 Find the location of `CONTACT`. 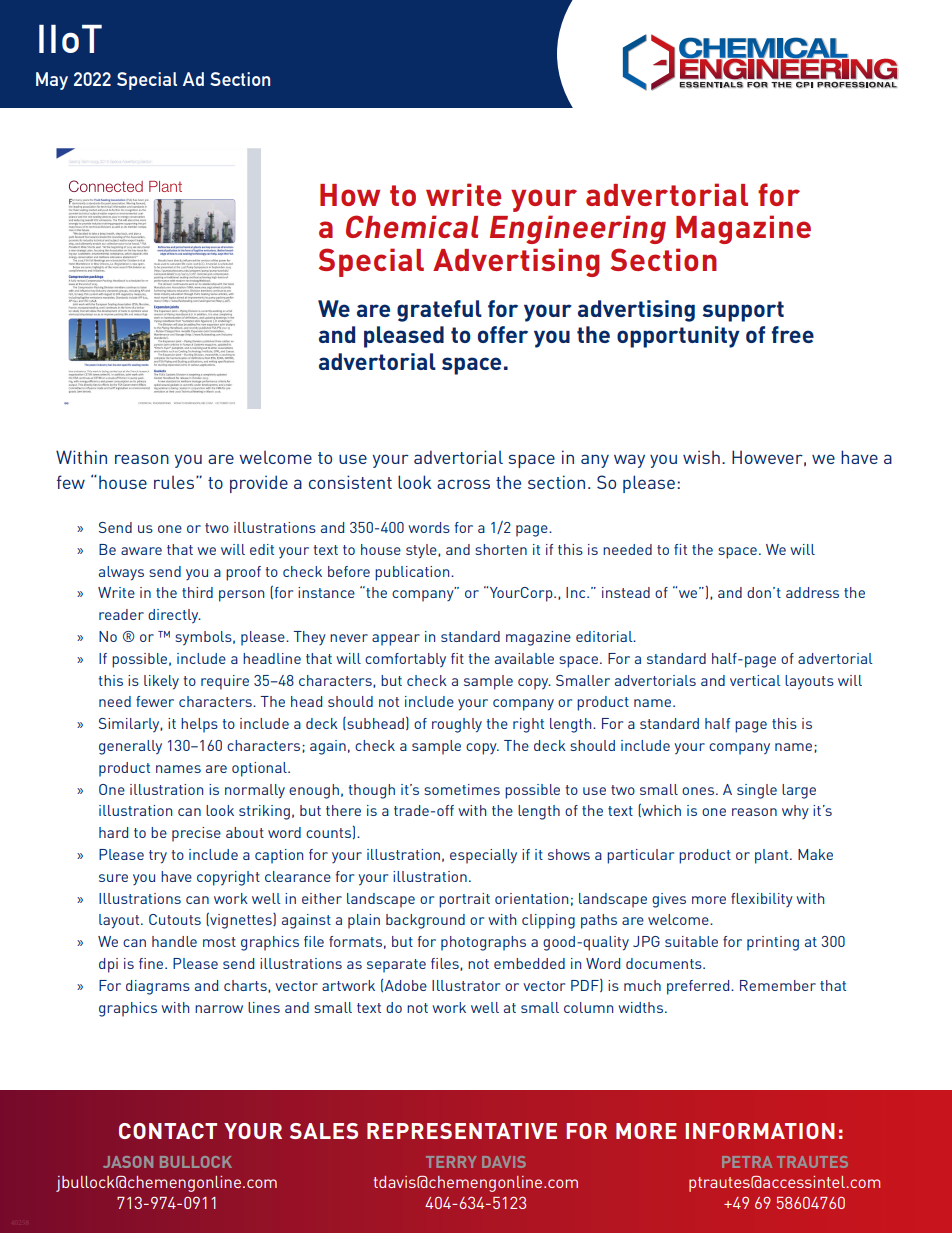

CONTACT is located at coordinates (168, 1131).
